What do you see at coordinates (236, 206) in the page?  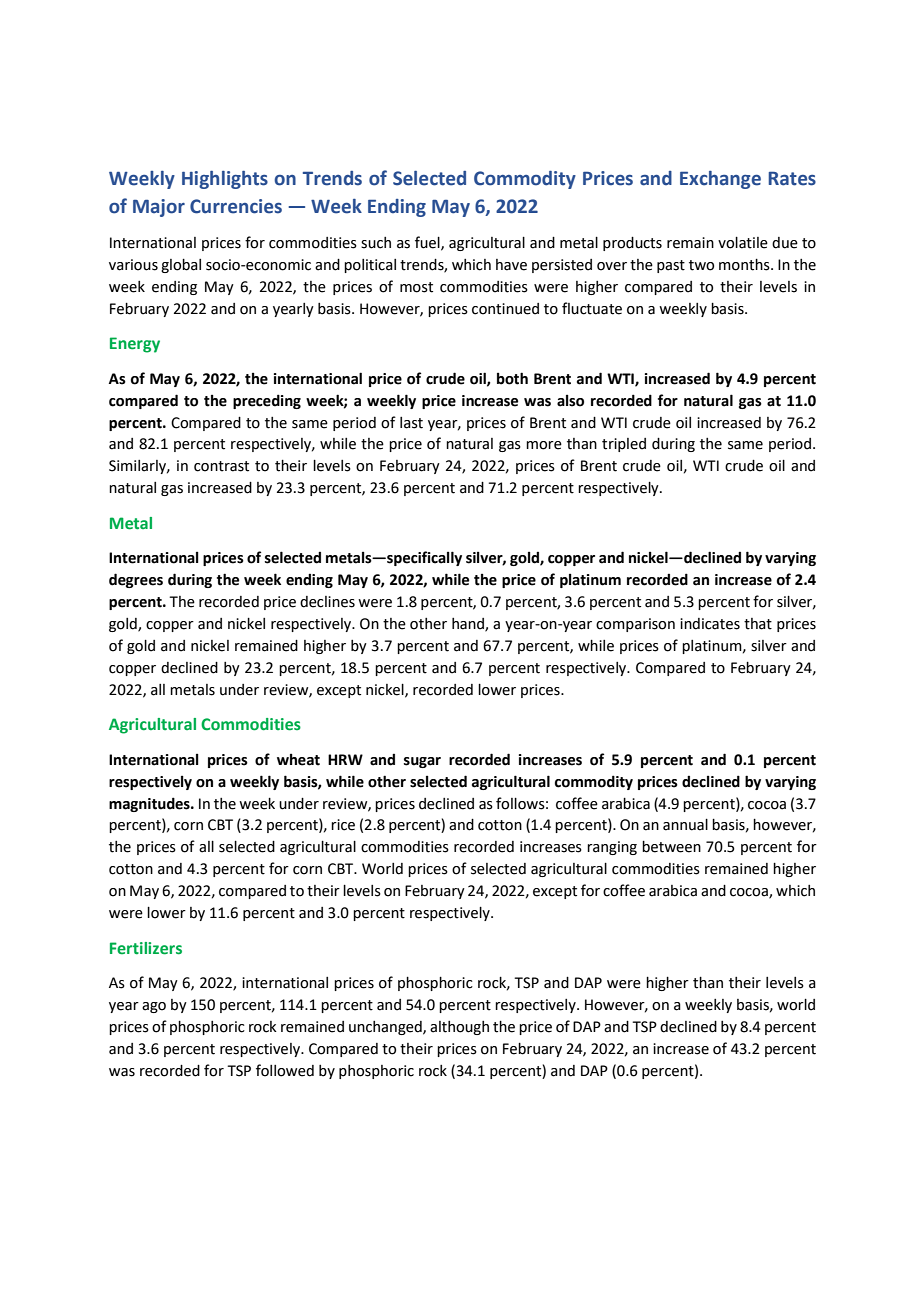 I see `Currencies` at bounding box center [236, 206].
